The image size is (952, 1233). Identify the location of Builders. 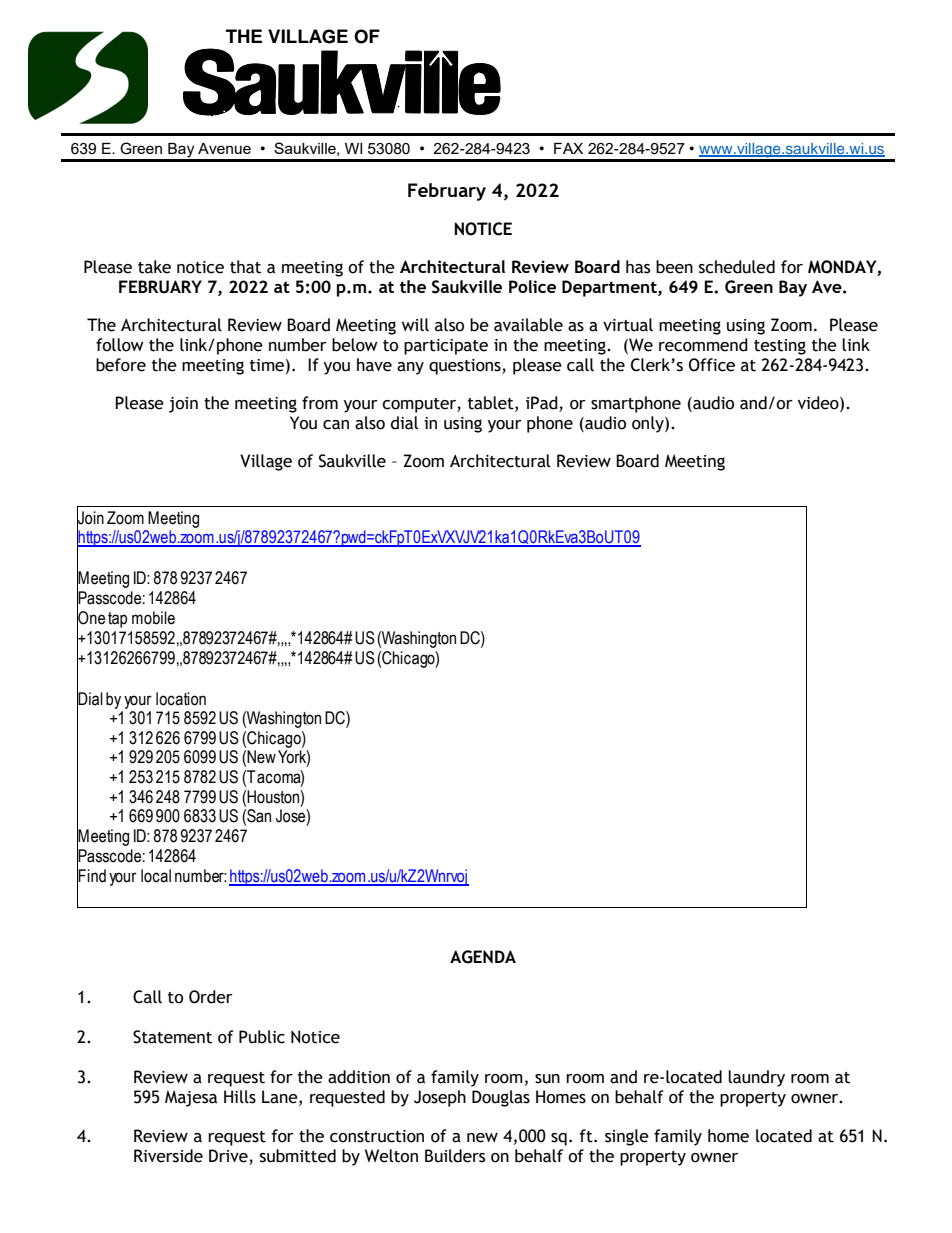
(455, 1156).
